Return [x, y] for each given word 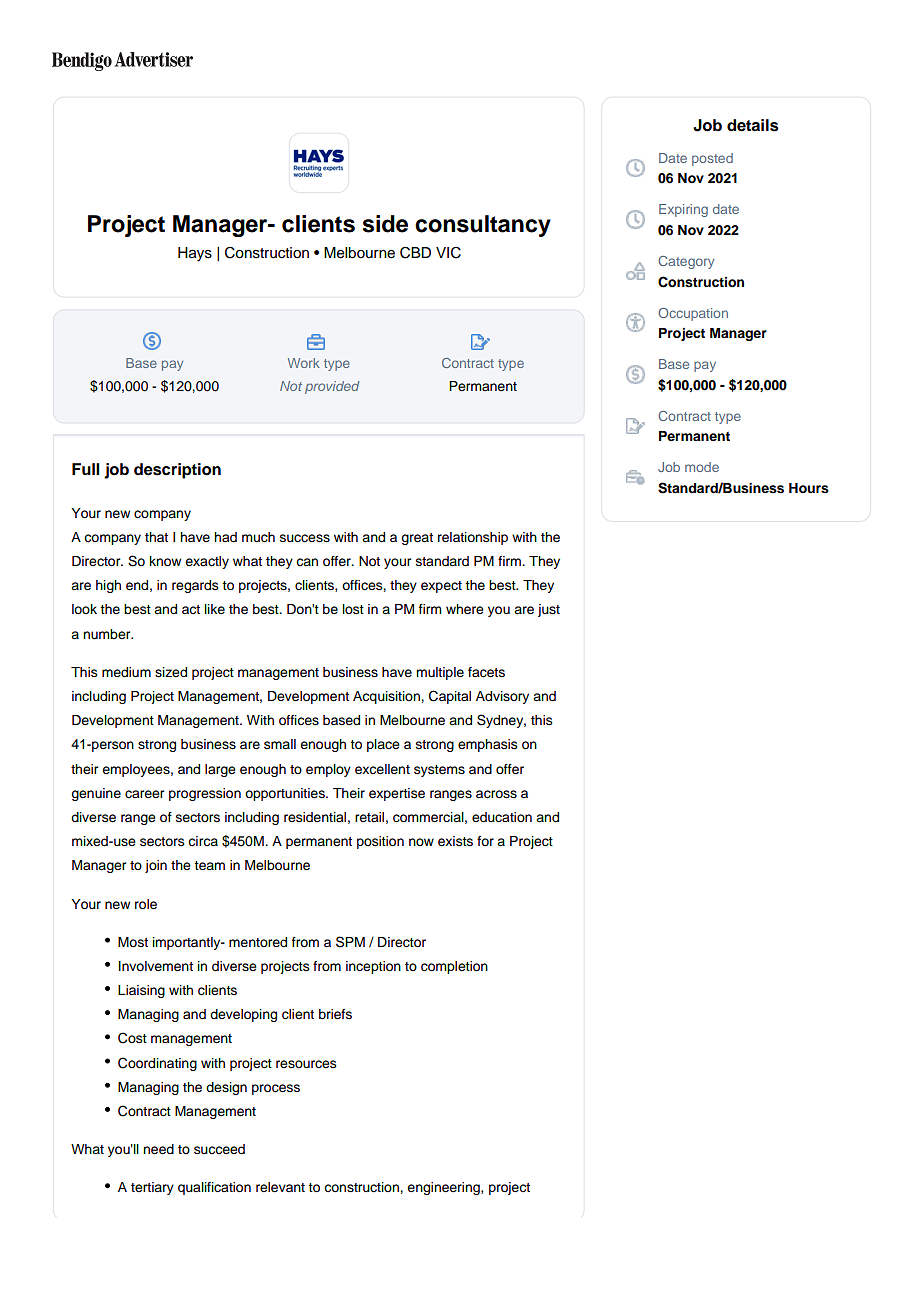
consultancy [483, 226]
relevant [280, 1187]
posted [712, 159]
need [158, 1149]
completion [454, 967]
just [549, 610]
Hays [195, 254]
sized [171, 672]
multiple [440, 673]
